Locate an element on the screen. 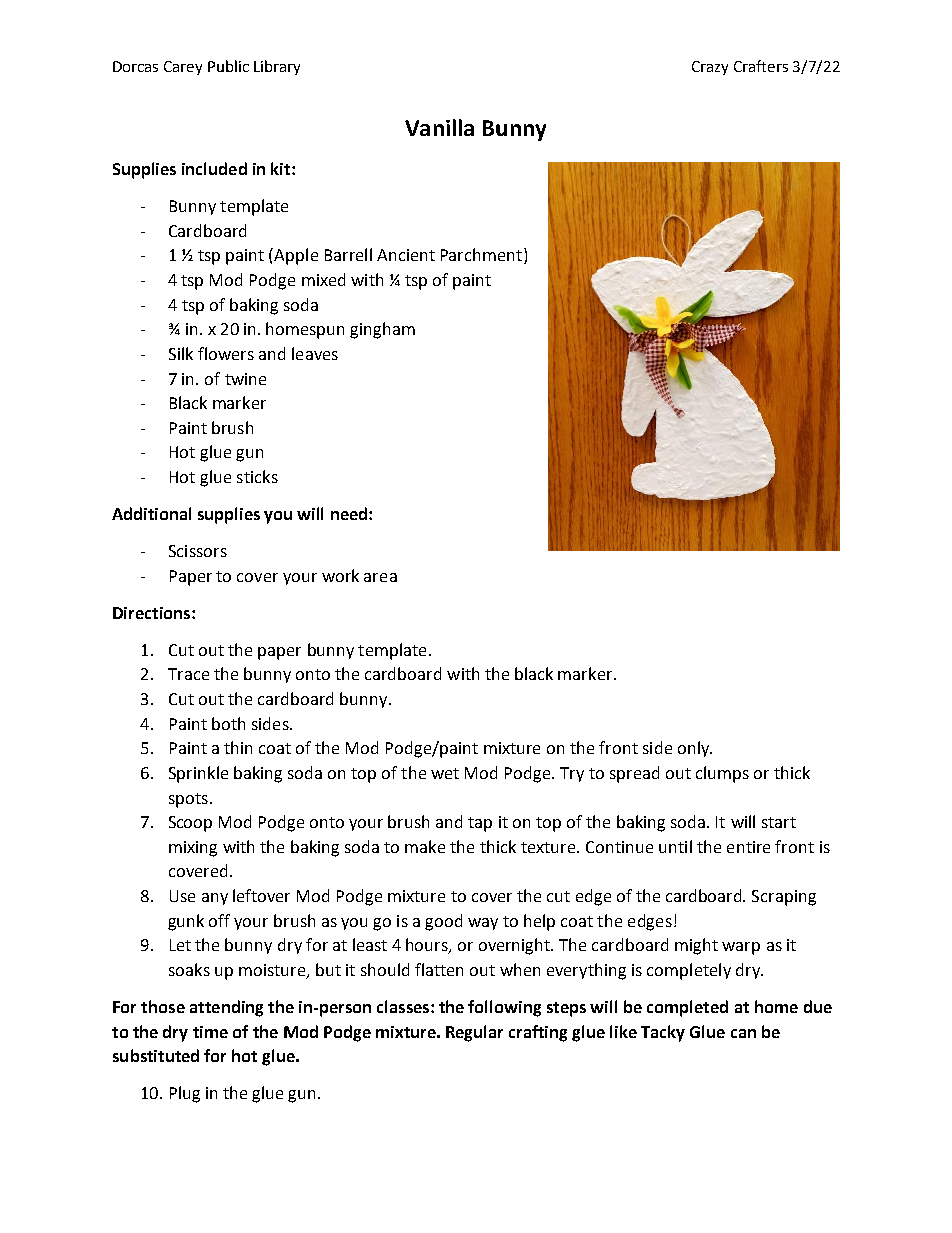 This screenshot has width=952, height=1233. Crazy is located at coordinates (710, 68).
